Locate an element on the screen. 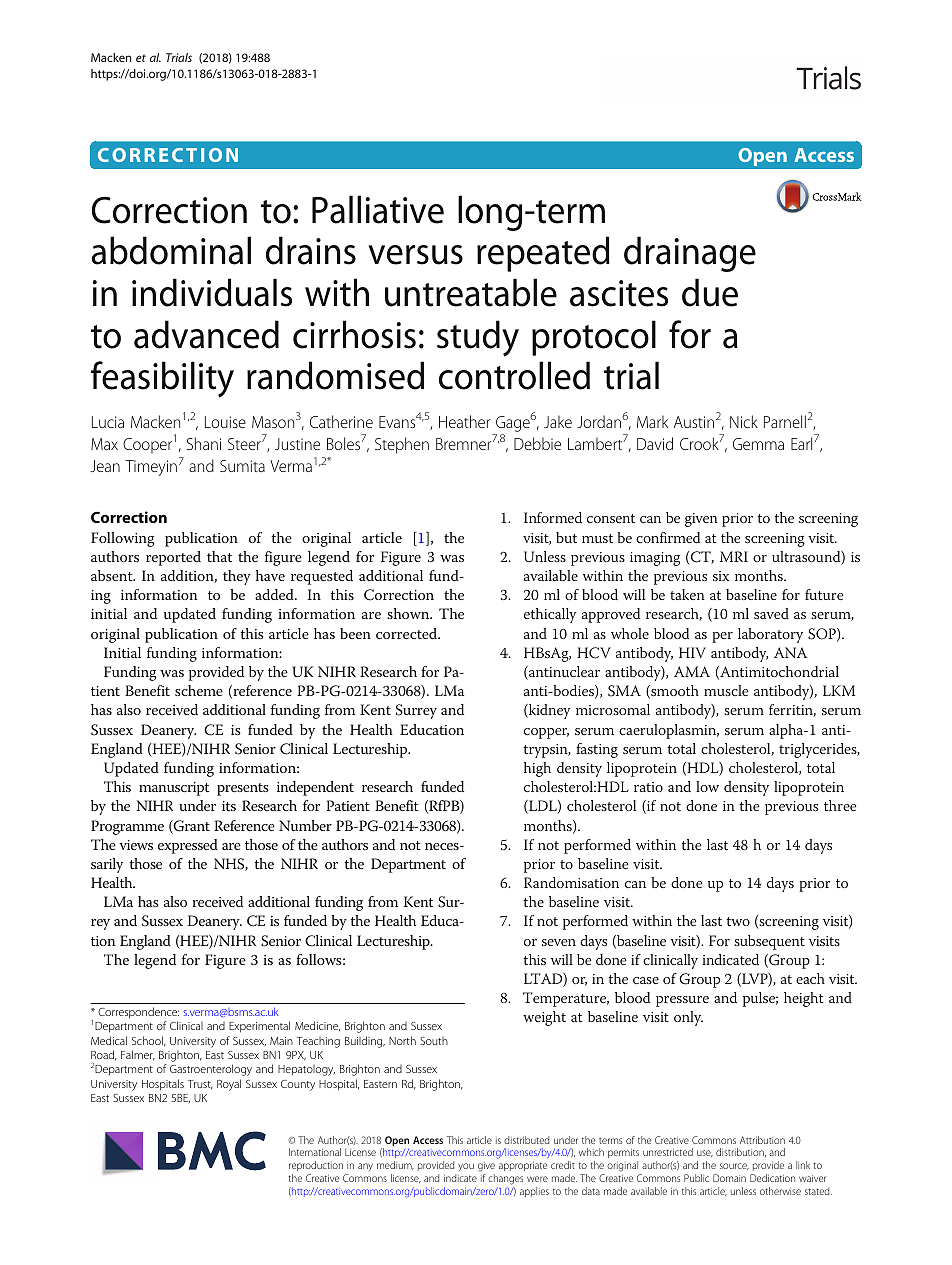 The width and height of the screenshot is (952, 1265). expressed is located at coordinates (188, 846).
